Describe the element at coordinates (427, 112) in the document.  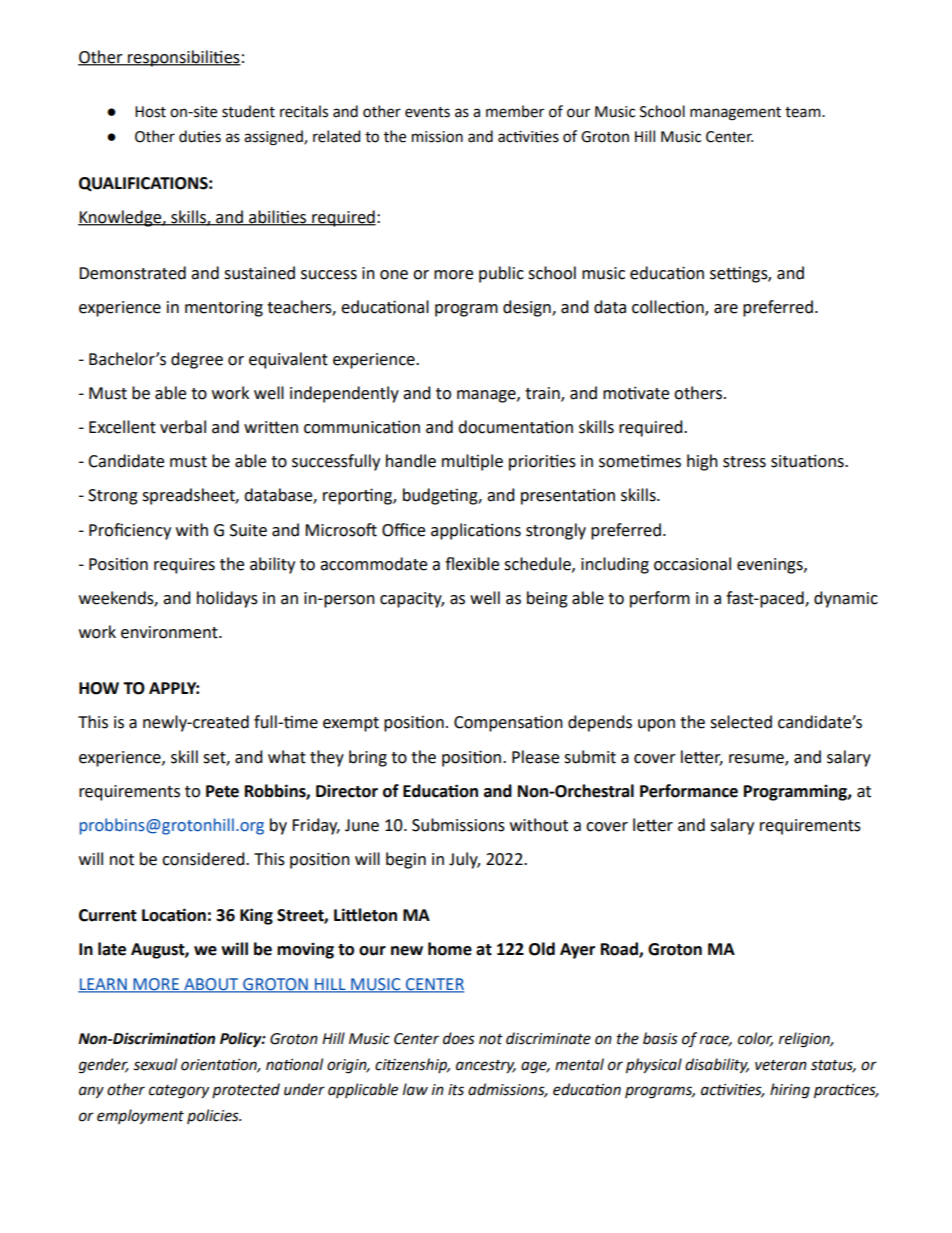
I see `events` at that location.
